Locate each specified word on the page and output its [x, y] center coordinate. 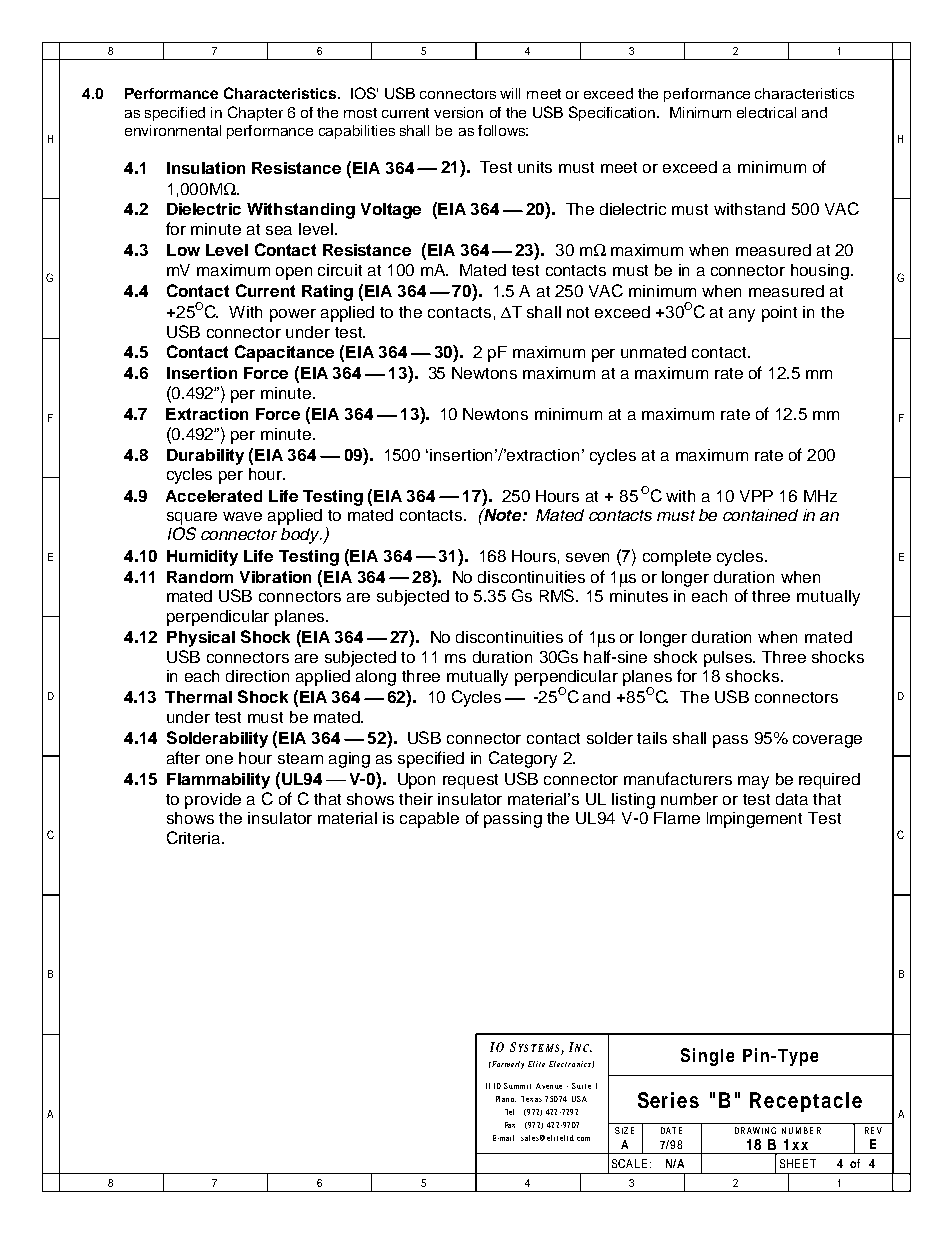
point [779, 314]
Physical [201, 639]
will [510, 93]
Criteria [195, 837]
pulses [729, 659]
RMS [558, 595]
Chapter [255, 113]
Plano [506, 1099]
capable [429, 820]
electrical [766, 112]
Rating [327, 293]
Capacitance [284, 353]
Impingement [754, 820]
